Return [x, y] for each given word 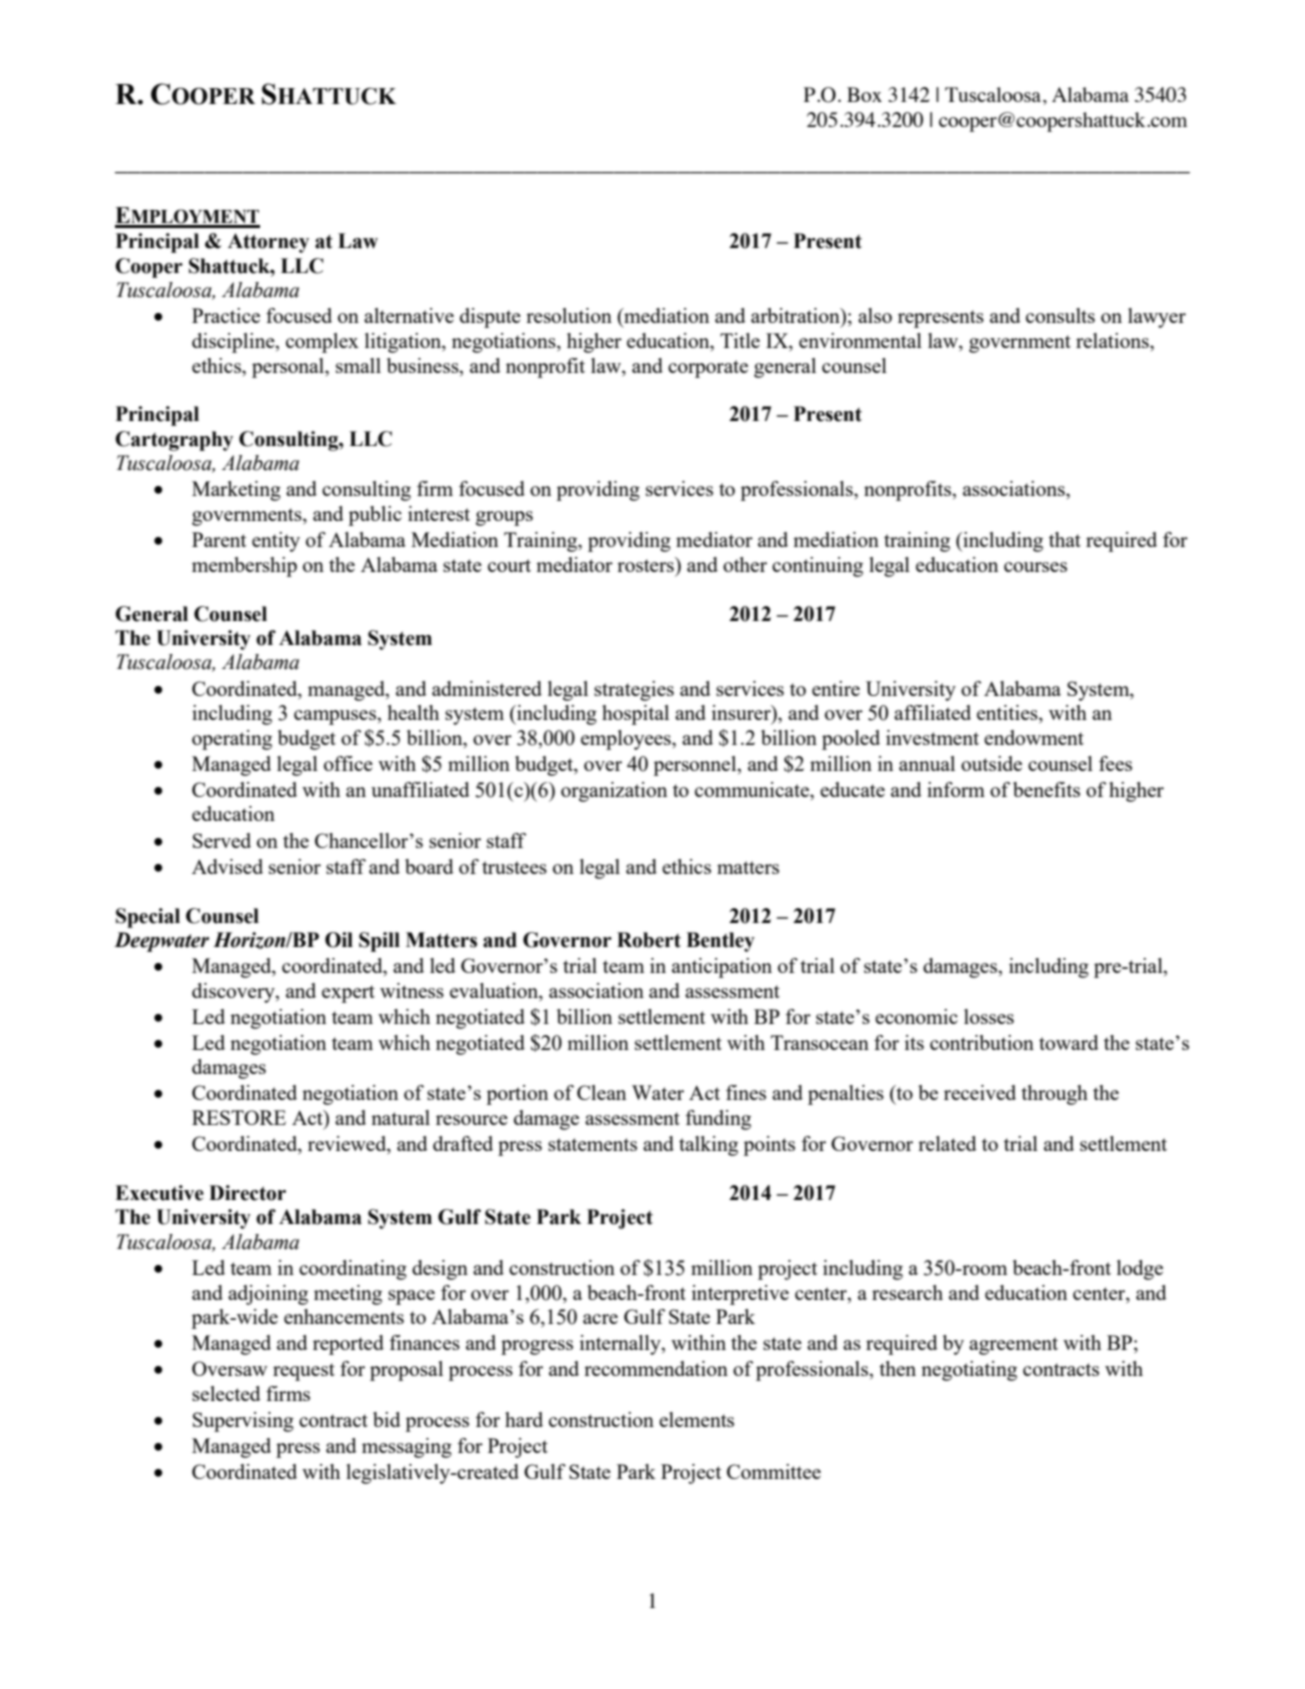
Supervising [243, 1422]
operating [232, 740]
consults [1060, 315]
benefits [1046, 789]
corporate [708, 369]
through [1054, 1095]
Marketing [236, 491]
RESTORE [239, 1117]
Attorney [268, 243]
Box [864, 94]
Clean [601, 1092]
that [1065, 539]
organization [614, 792]
